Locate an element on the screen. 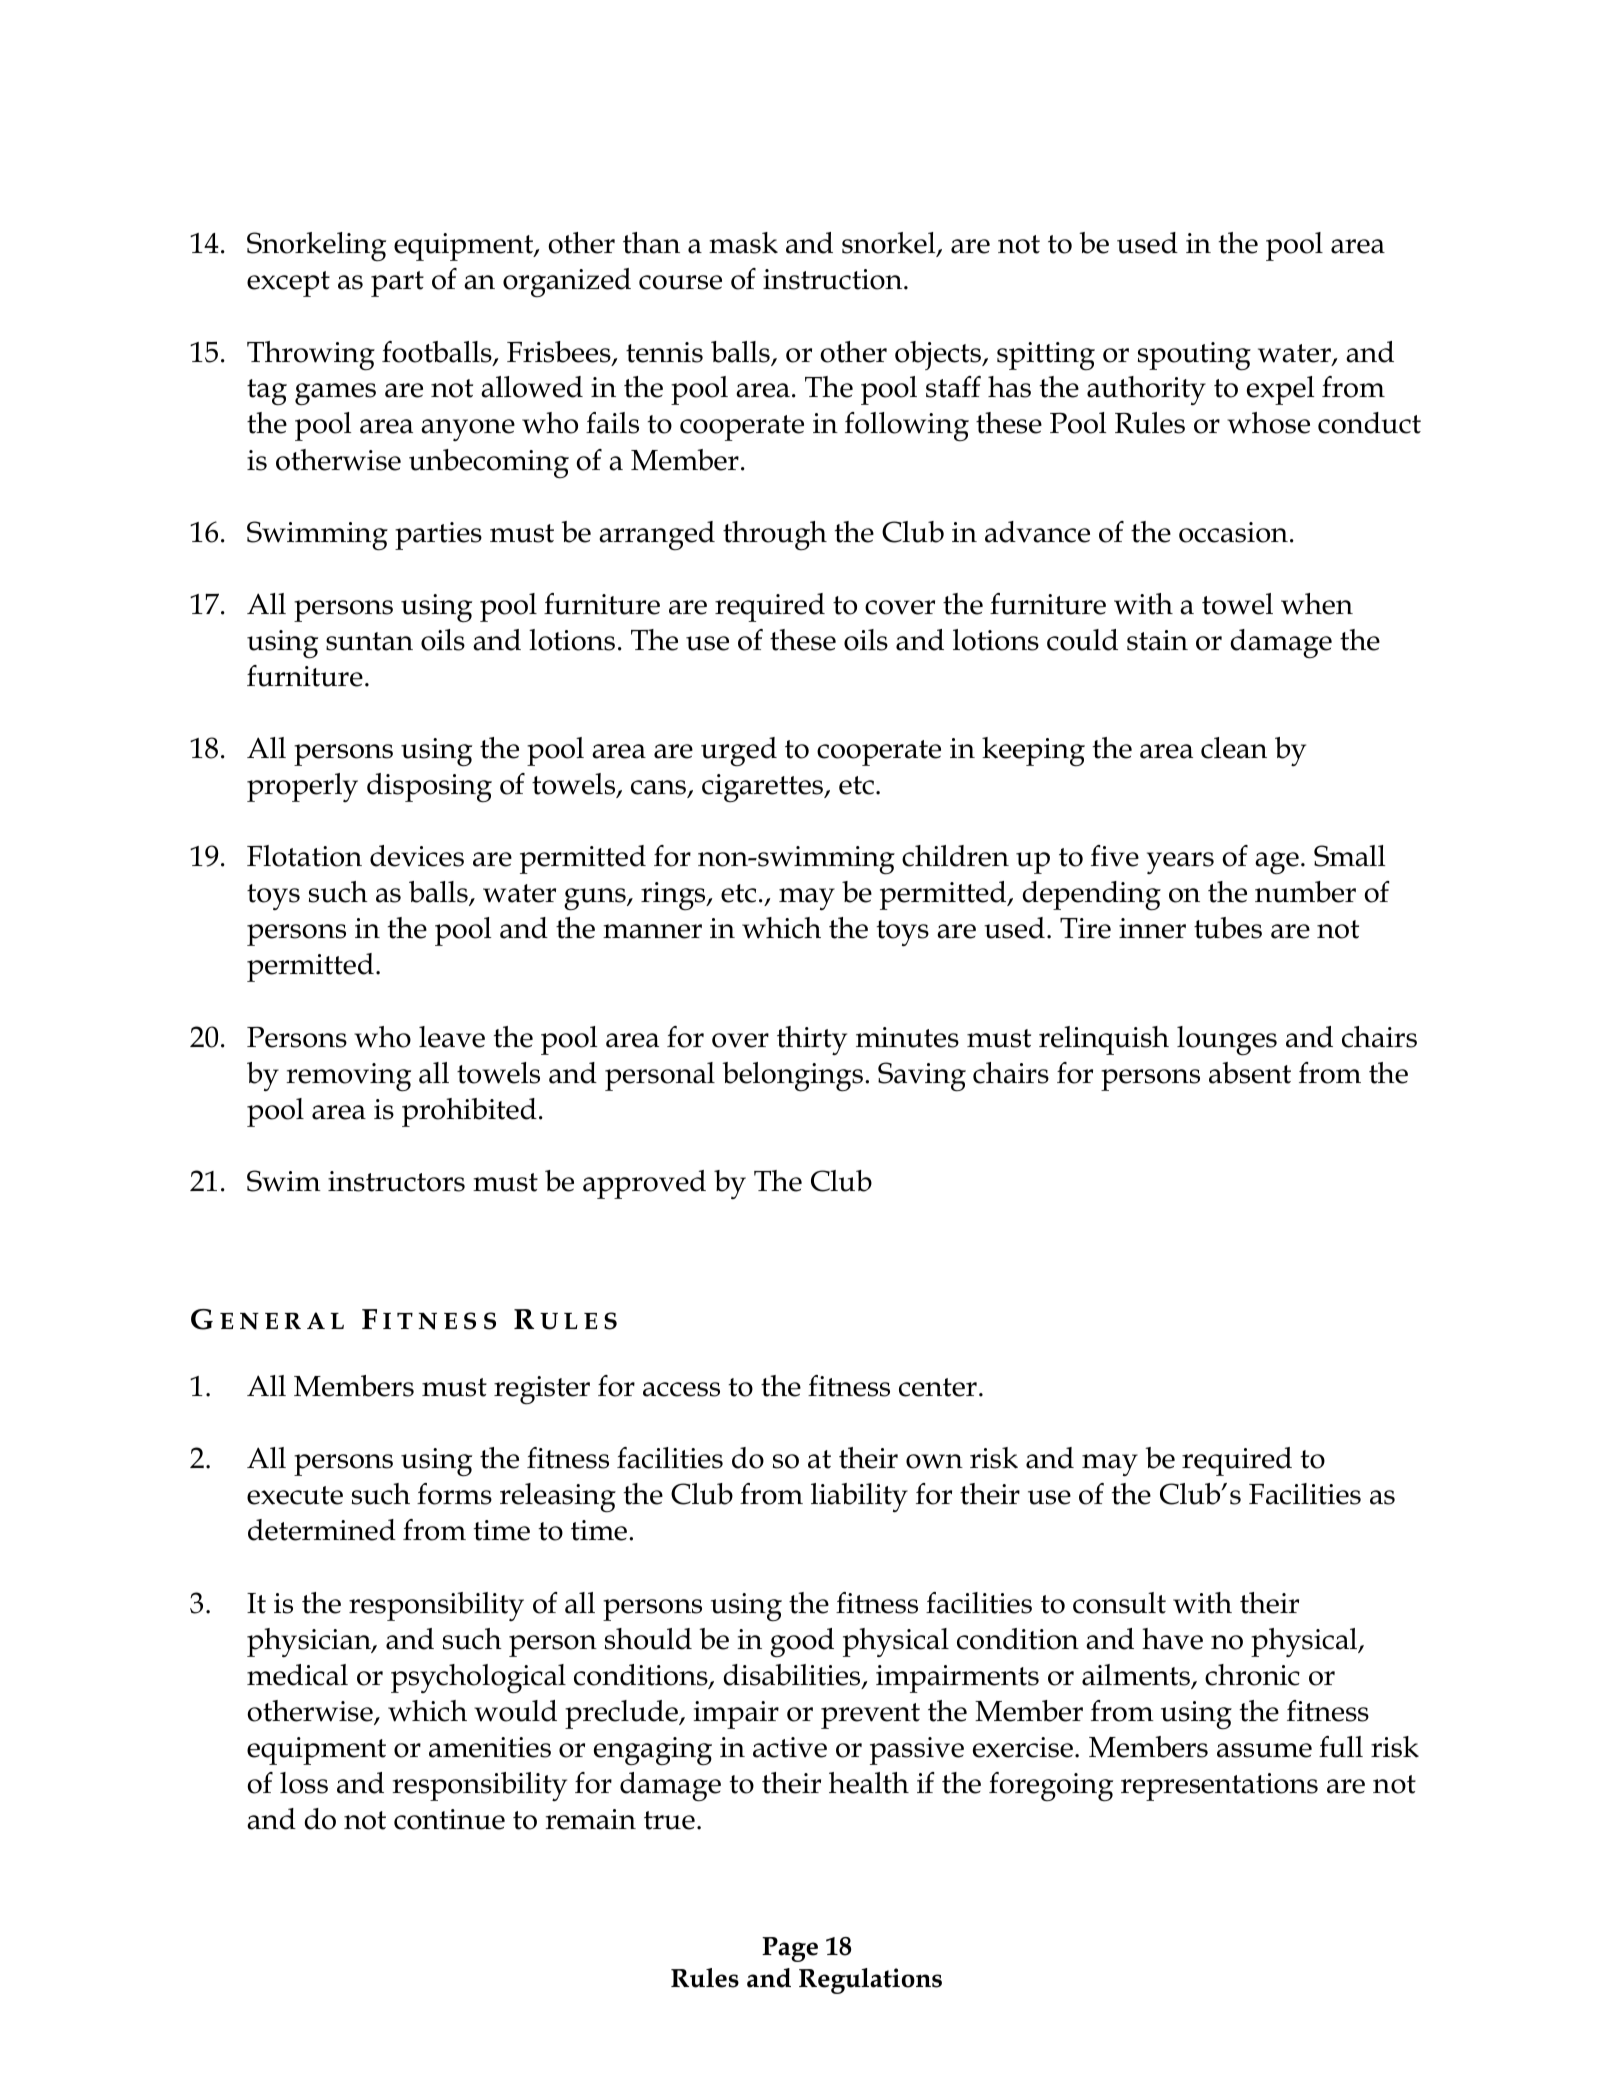 The height and width of the screenshot is (2089, 1614). when is located at coordinates (1317, 604).
